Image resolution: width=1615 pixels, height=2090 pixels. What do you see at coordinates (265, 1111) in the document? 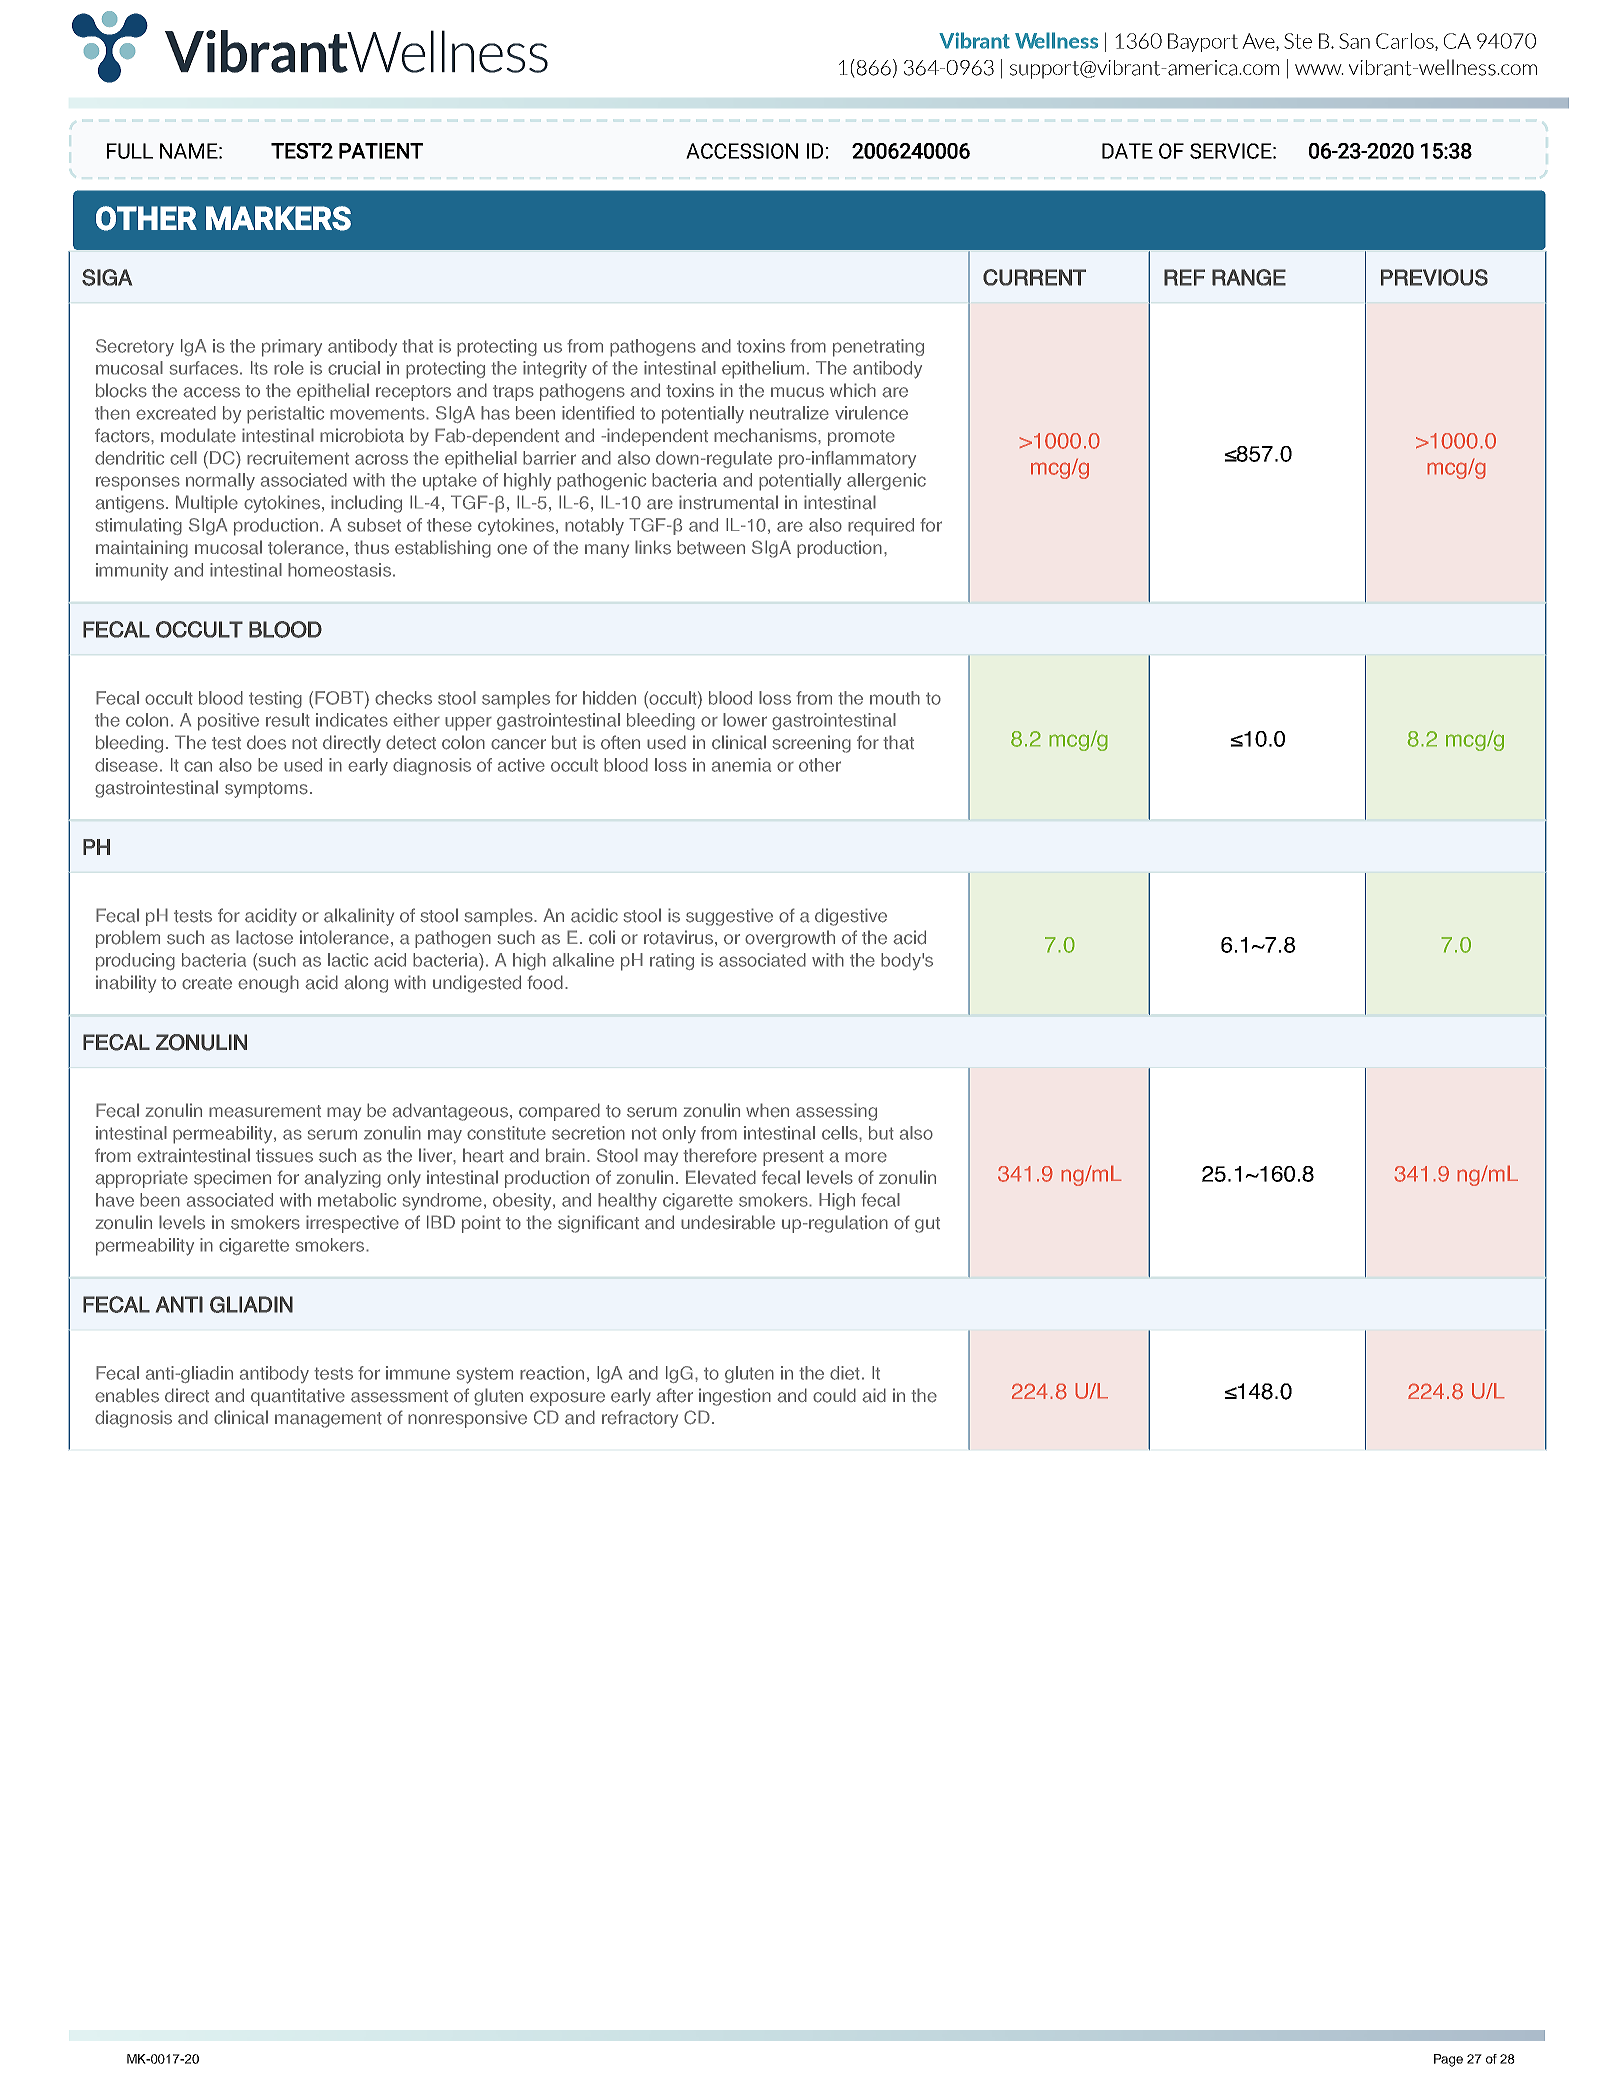
I see `measurement` at bounding box center [265, 1111].
